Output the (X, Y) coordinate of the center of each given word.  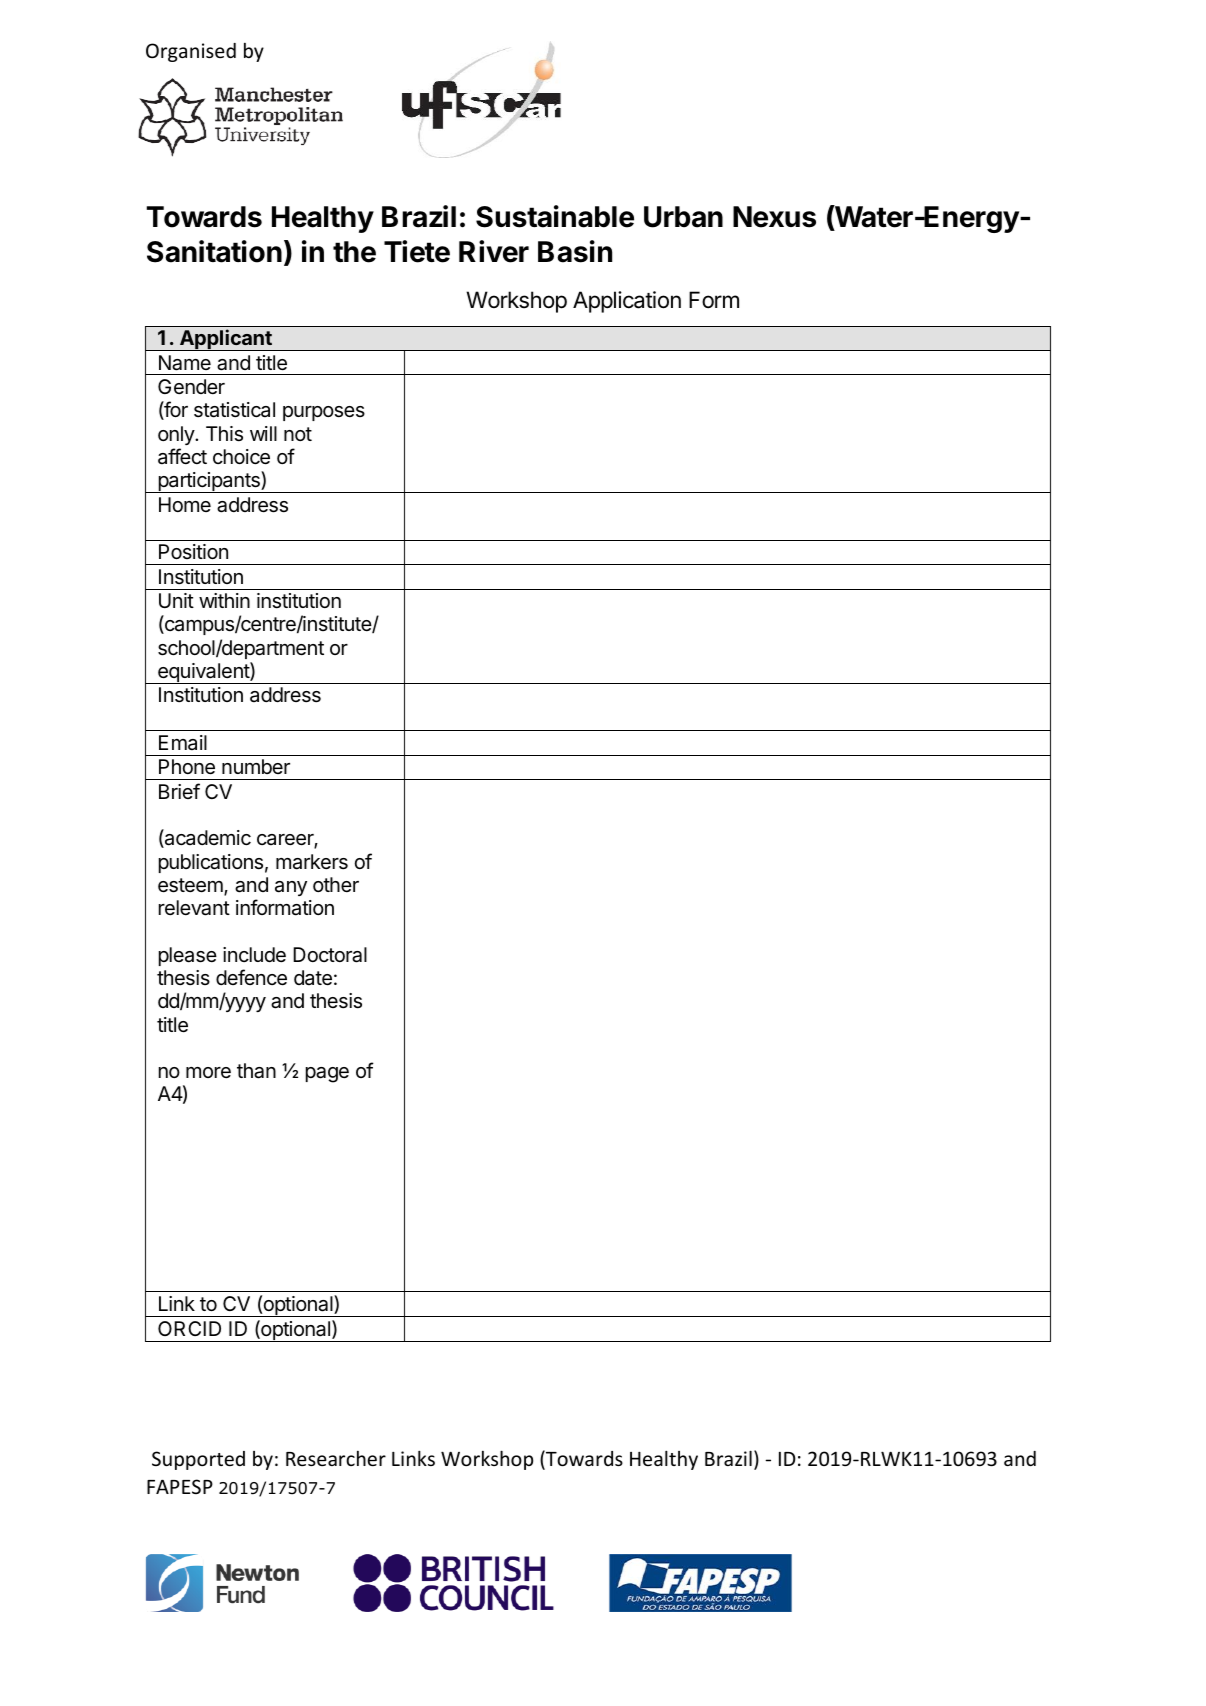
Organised (191, 52)
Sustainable (555, 216)
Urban (683, 217)
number (256, 766)
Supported (198, 1460)
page (327, 1075)
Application (627, 302)
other (336, 884)
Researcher (336, 1458)
